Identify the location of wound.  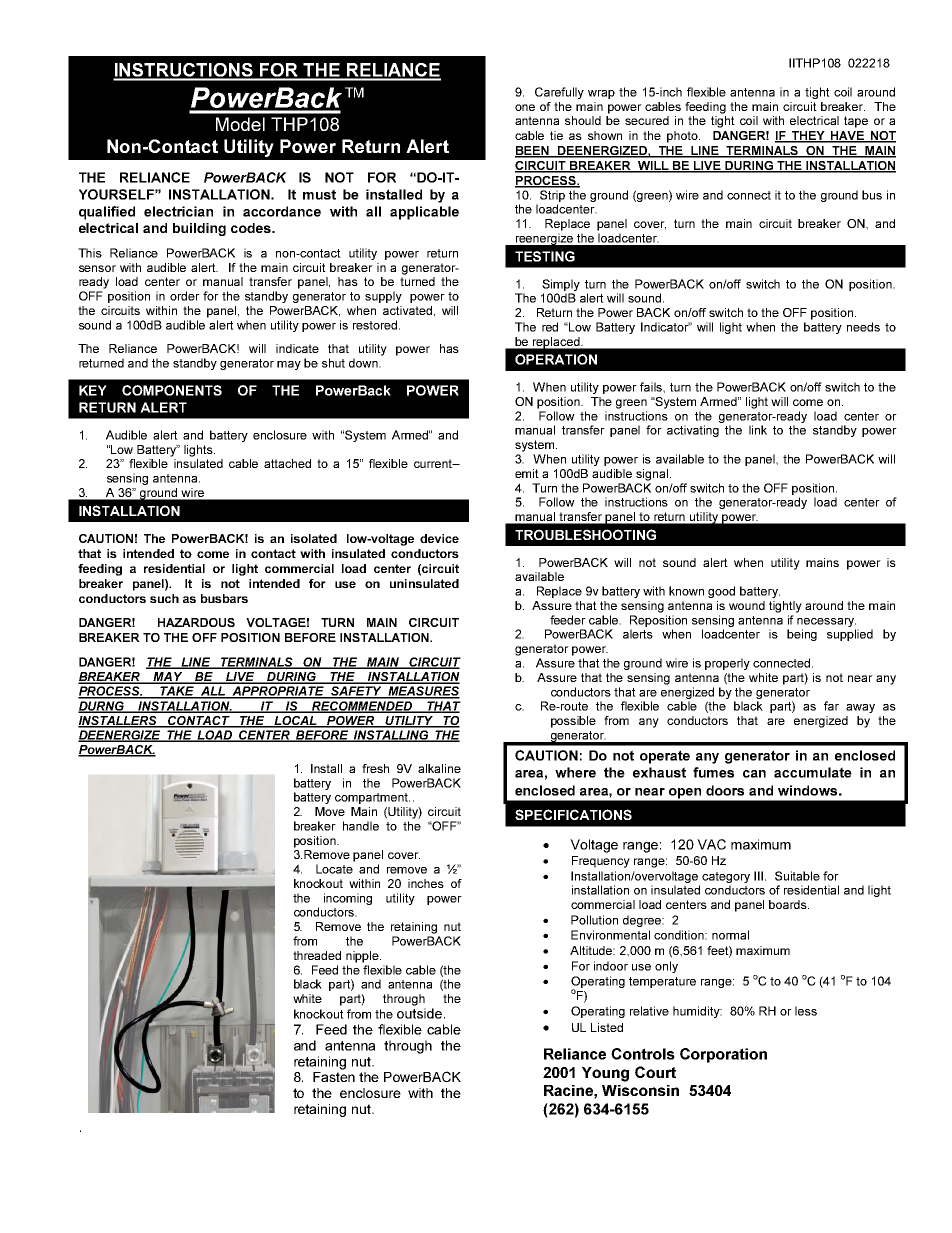
(747, 605).
